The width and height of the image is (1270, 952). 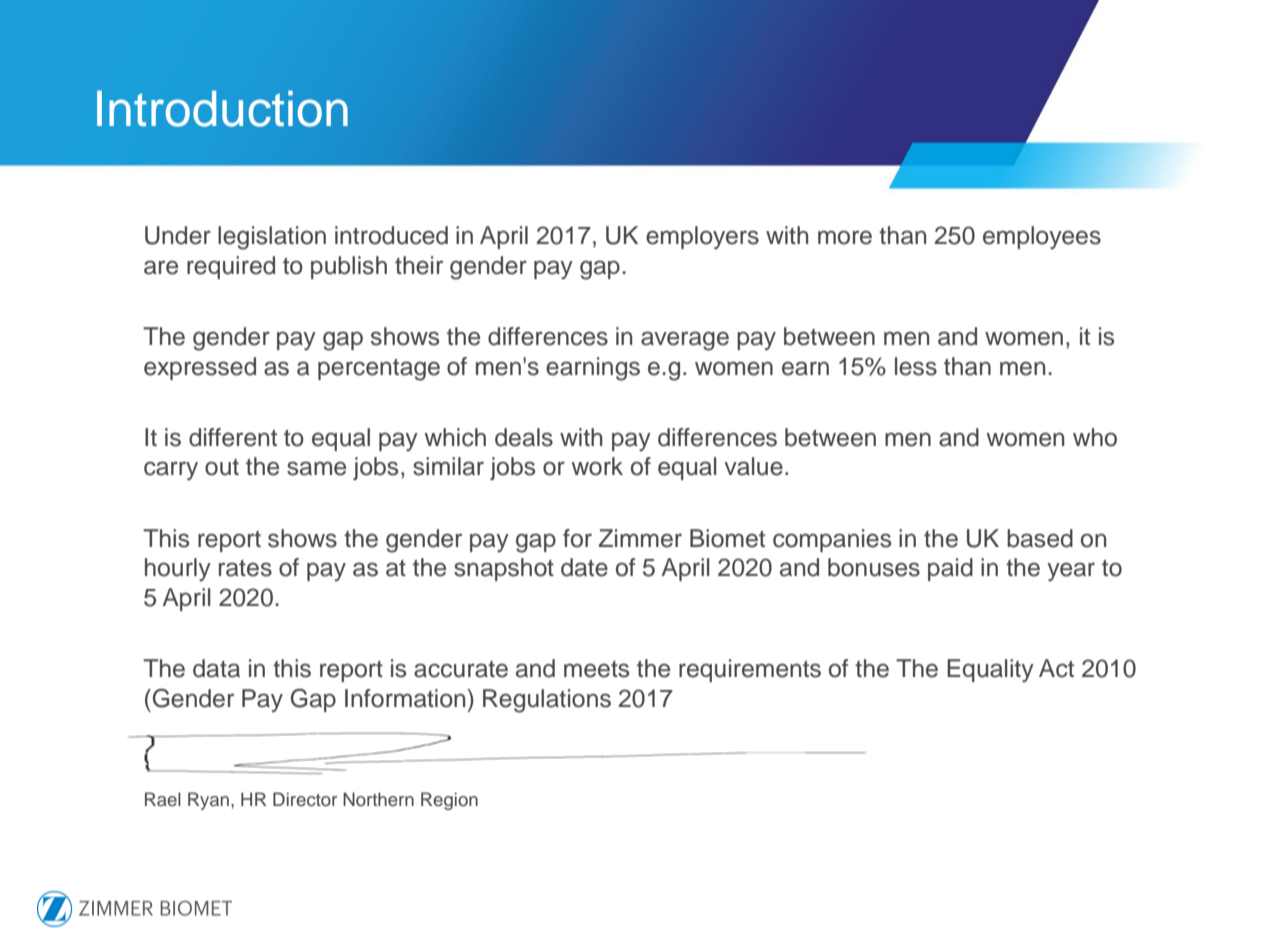 What do you see at coordinates (1095, 437) in the image?
I see `who` at bounding box center [1095, 437].
